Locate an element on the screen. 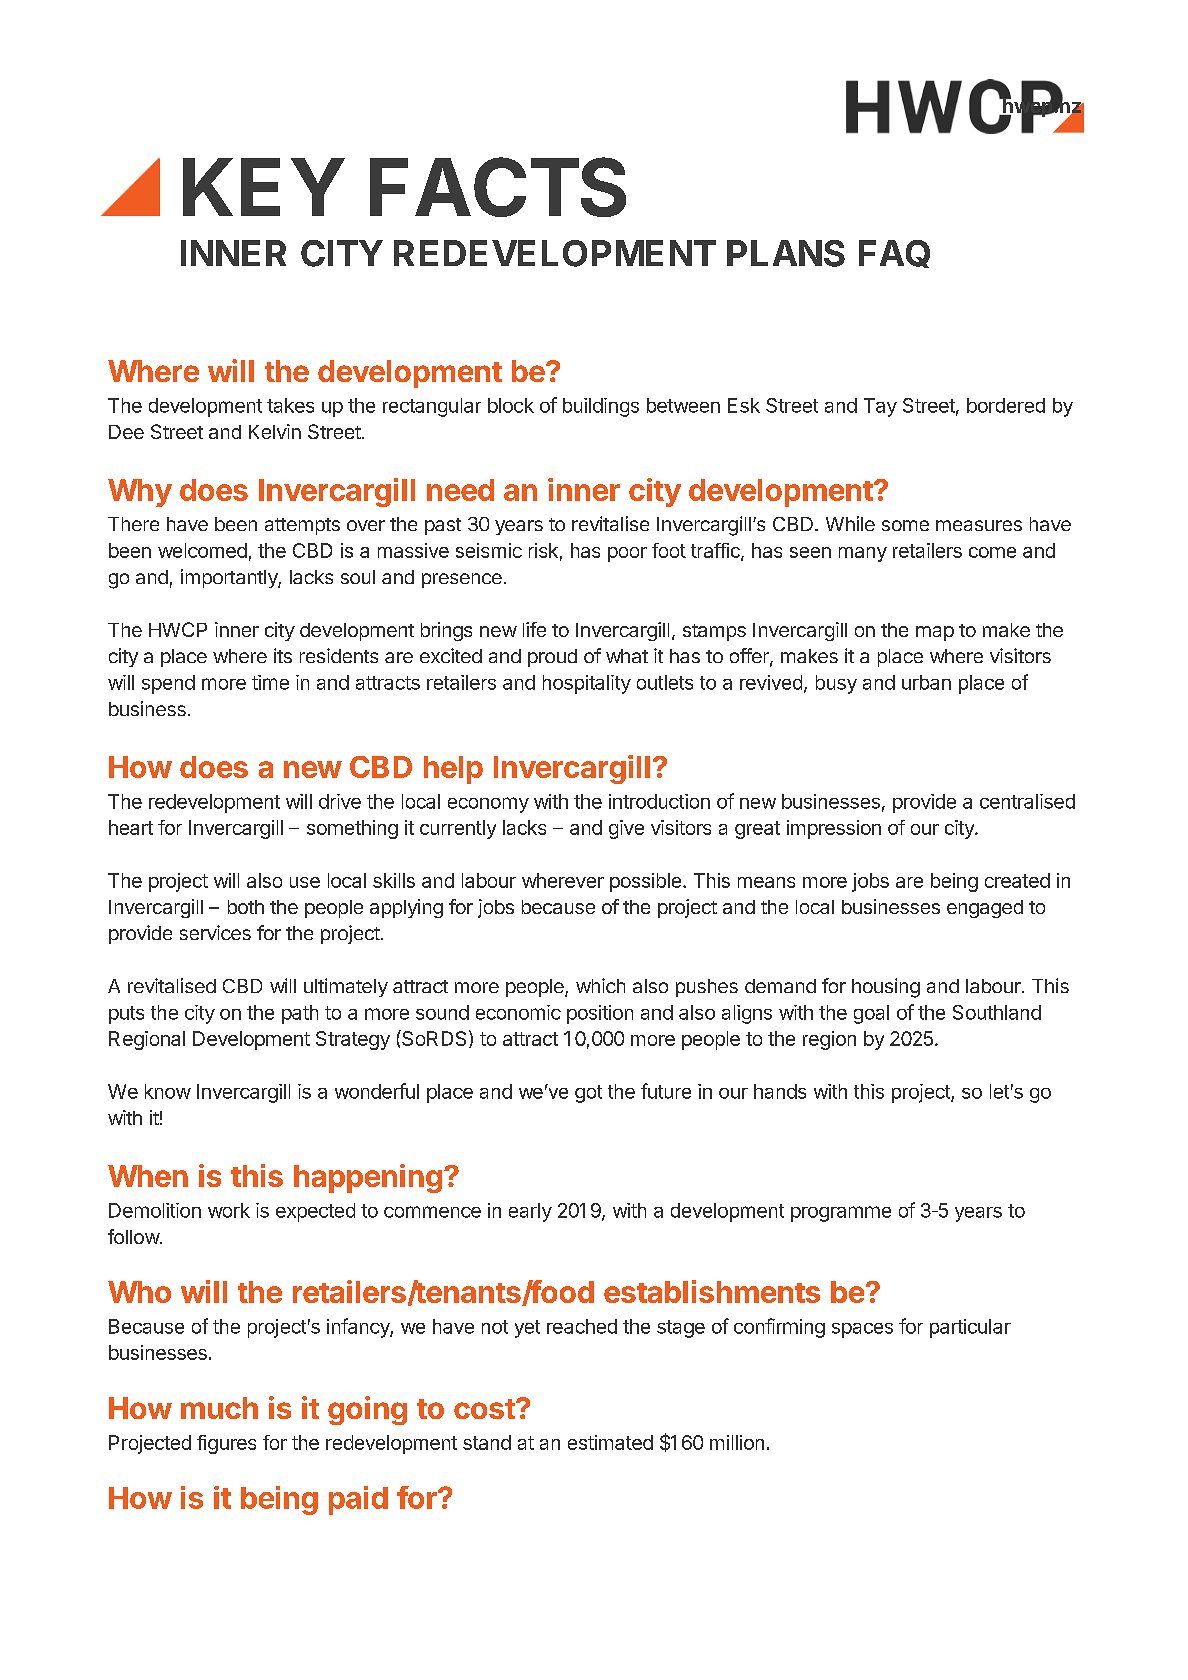 The image size is (1188, 1680). map is located at coordinates (935, 633).
